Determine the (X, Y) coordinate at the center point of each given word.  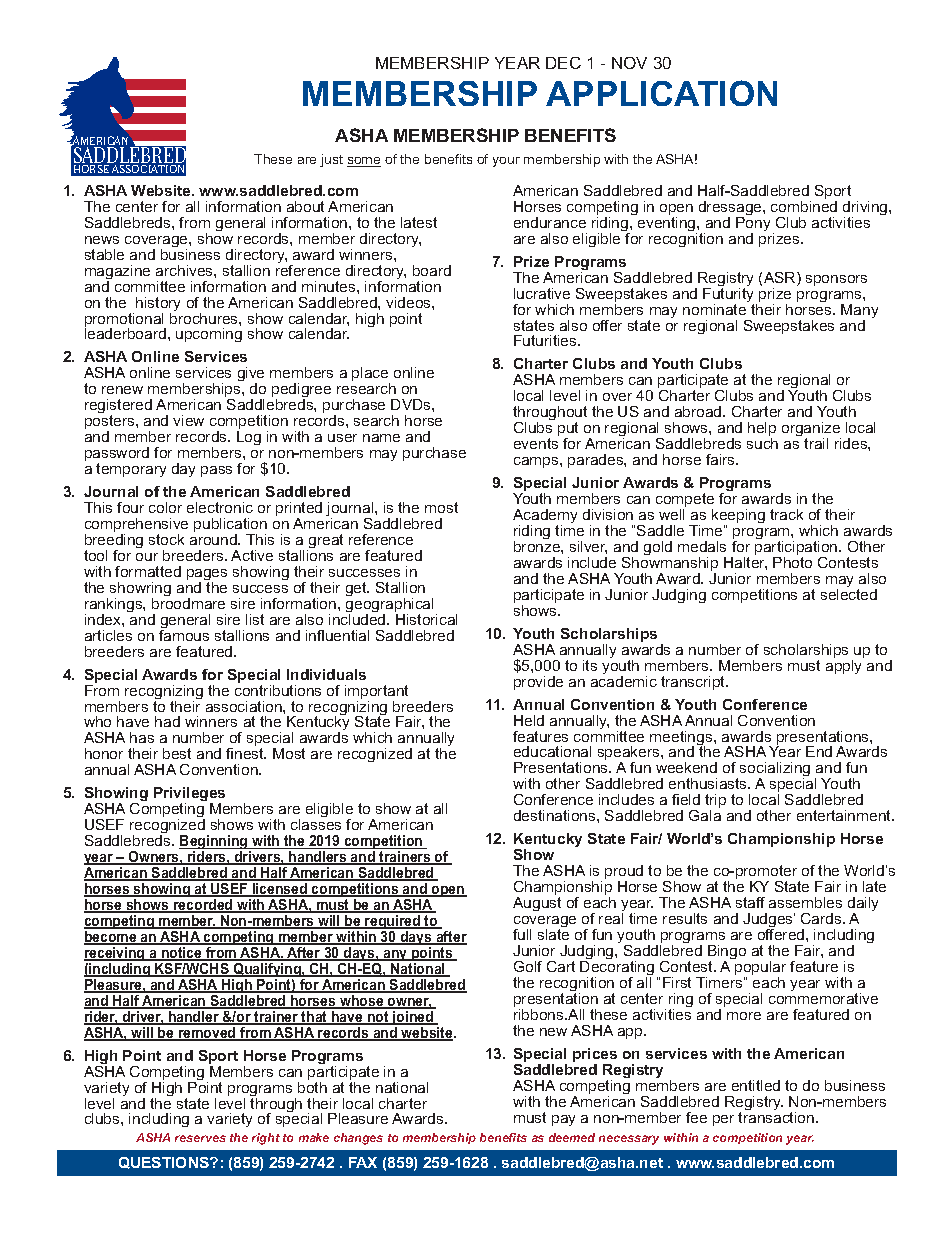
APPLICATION (661, 93)
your (506, 162)
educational (552, 751)
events (536, 443)
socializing (775, 771)
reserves (200, 1138)
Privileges (189, 796)
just (331, 160)
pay (563, 1120)
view (188, 420)
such (762, 443)
